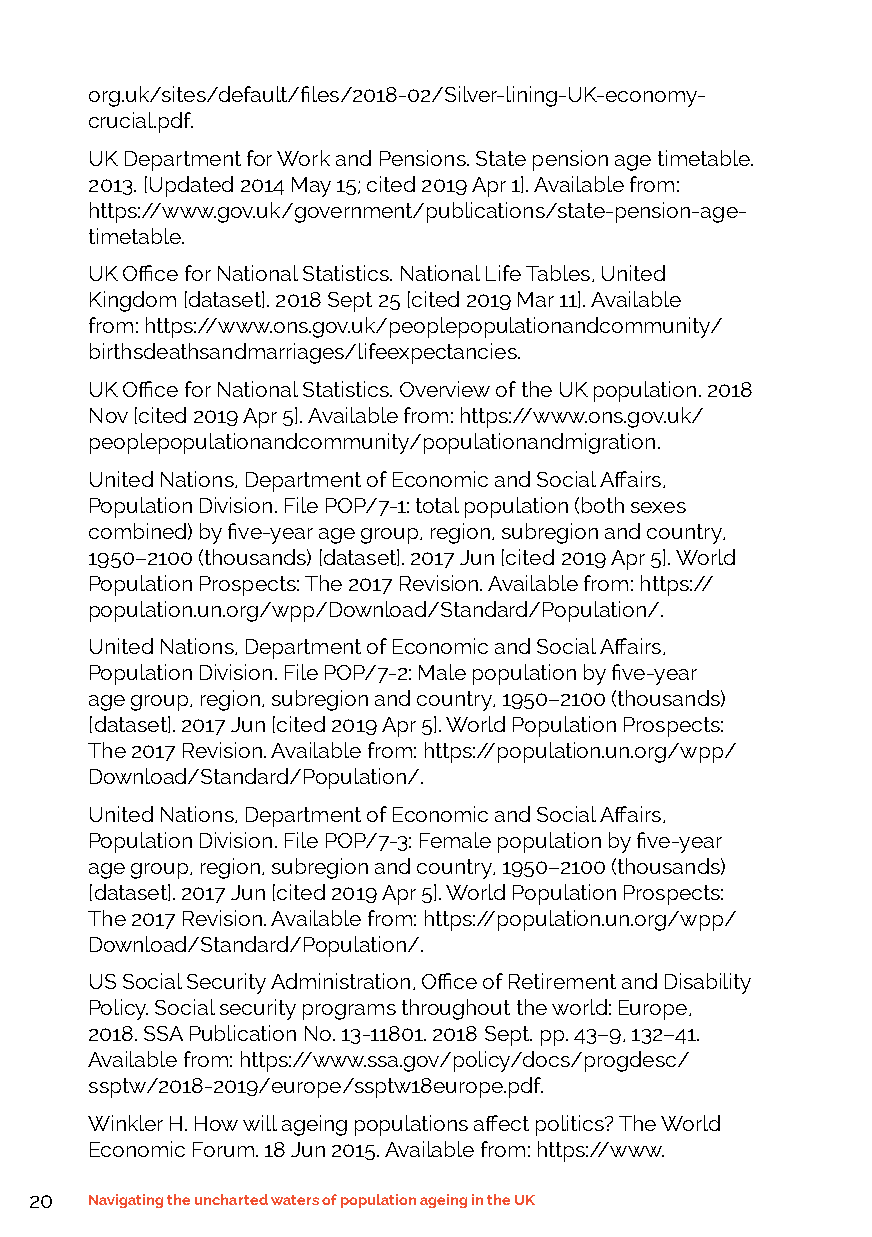  What do you see at coordinates (658, 507) in the screenshot?
I see `sexes` at bounding box center [658, 507].
